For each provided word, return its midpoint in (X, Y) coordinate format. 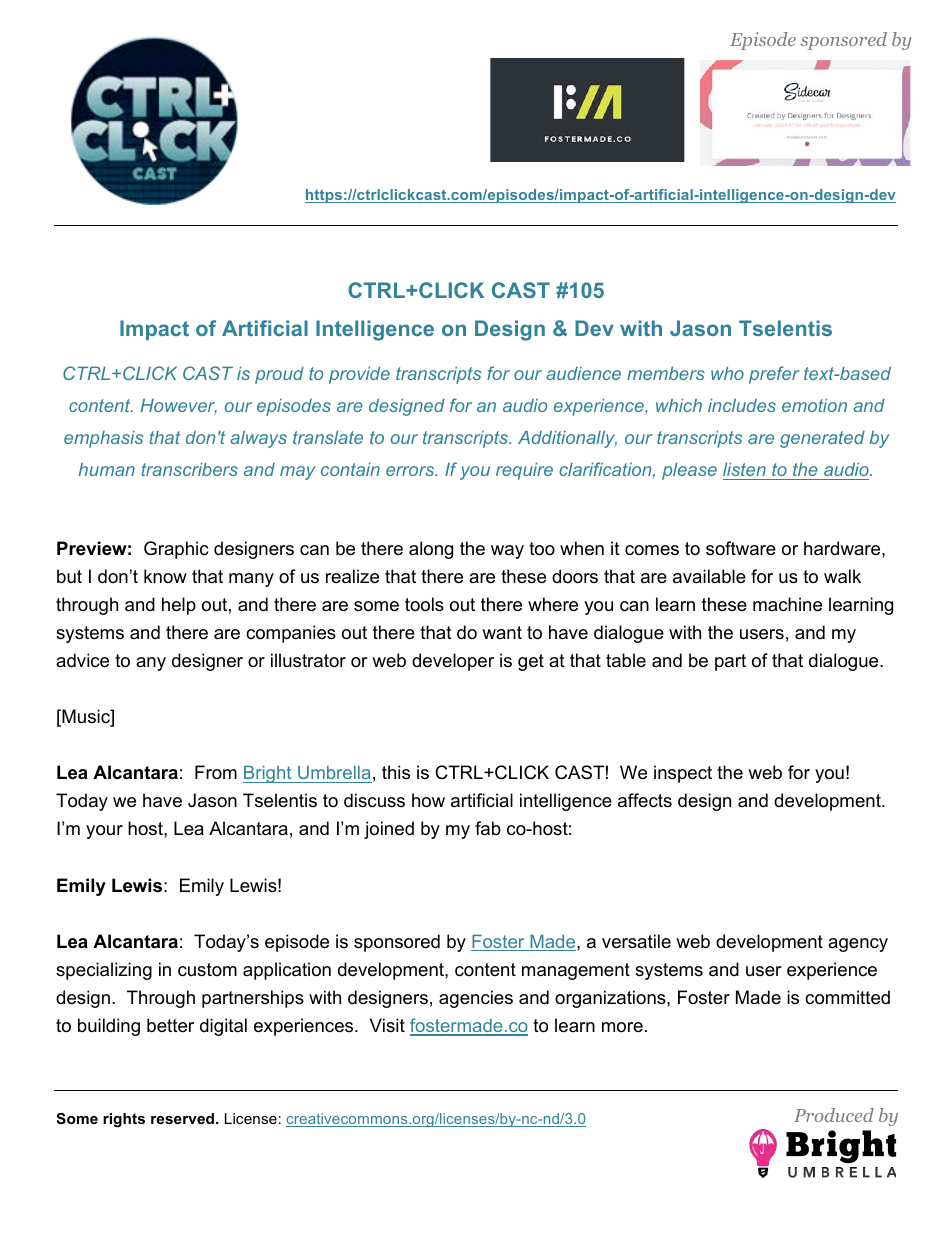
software (741, 548)
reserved (184, 1118)
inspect (683, 774)
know (165, 576)
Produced (834, 1115)
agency (858, 945)
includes (742, 405)
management (576, 971)
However (178, 406)
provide (359, 375)
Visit (387, 1025)
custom (207, 970)
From (216, 772)
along (431, 550)
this (396, 772)
